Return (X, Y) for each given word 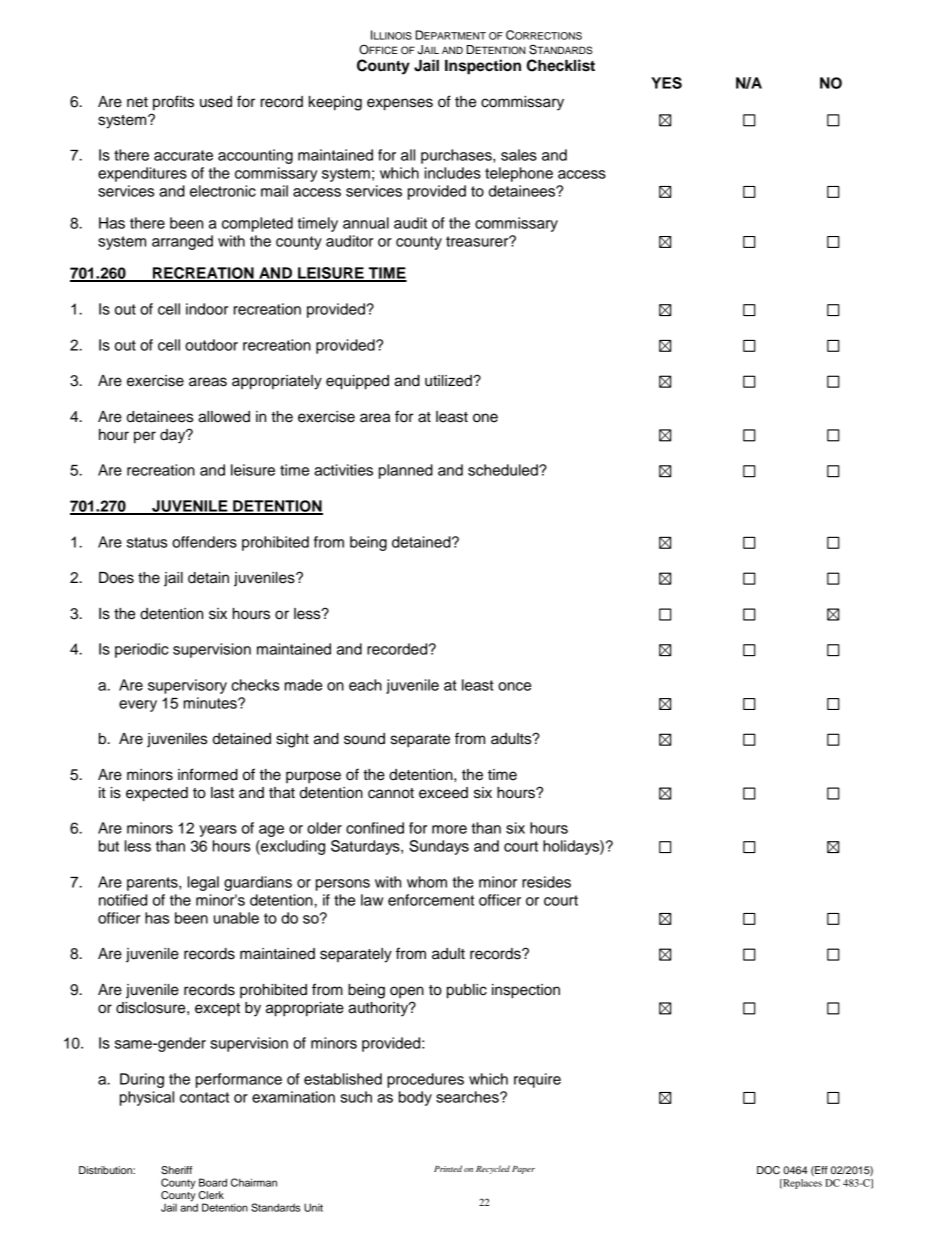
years (218, 831)
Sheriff (176, 1170)
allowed (224, 417)
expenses (400, 104)
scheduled (504, 470)
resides (546, 882)
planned (406, 471)
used (216, 102)
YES (666, 83)
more (449, 829)
